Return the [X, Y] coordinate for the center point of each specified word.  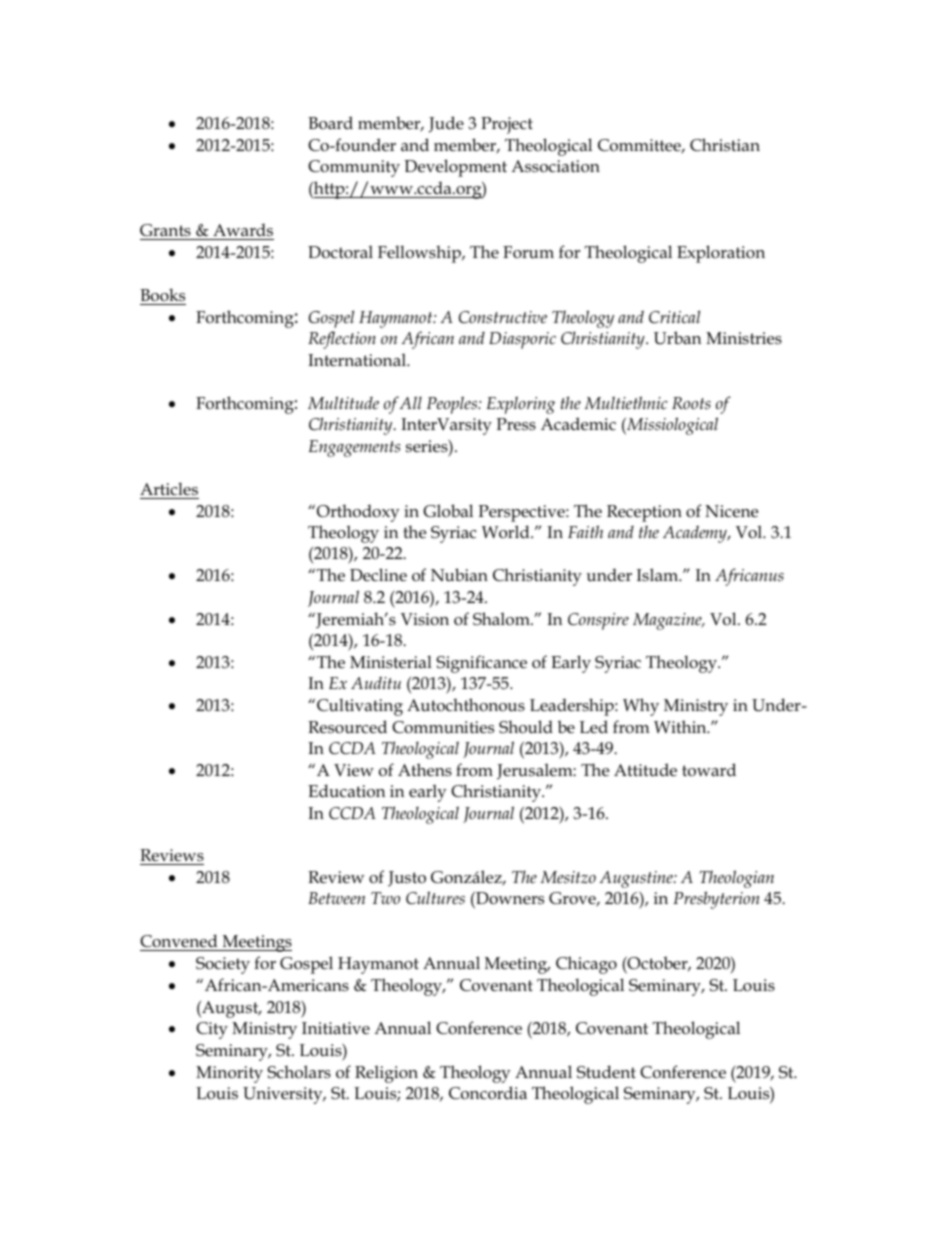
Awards [243, 229]
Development [455, 168]
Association [555, 166]
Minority [229, 1074]
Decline [378, 574]
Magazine [668, 621]
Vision [425, 619]
